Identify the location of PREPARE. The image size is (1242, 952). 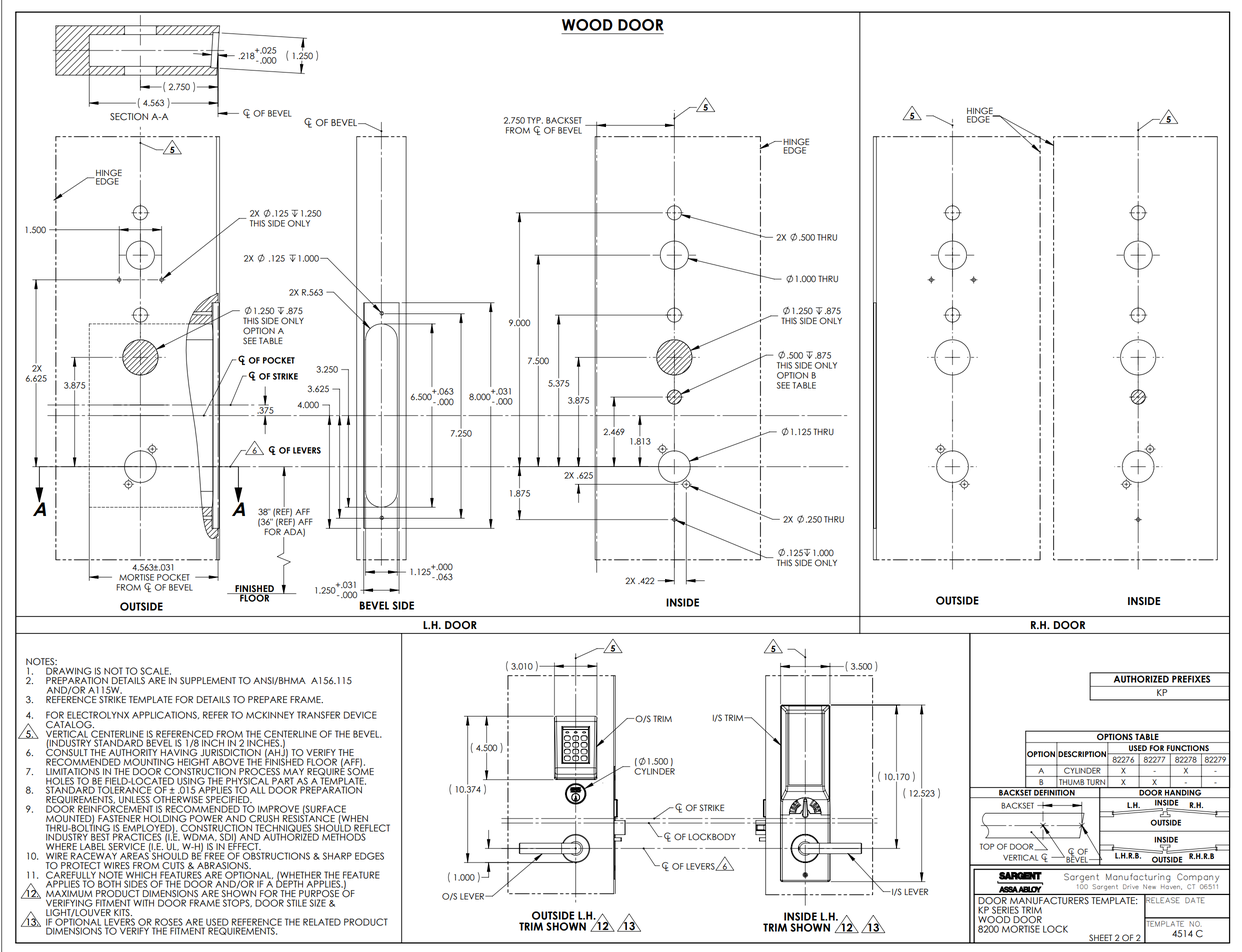
(267, 699).
